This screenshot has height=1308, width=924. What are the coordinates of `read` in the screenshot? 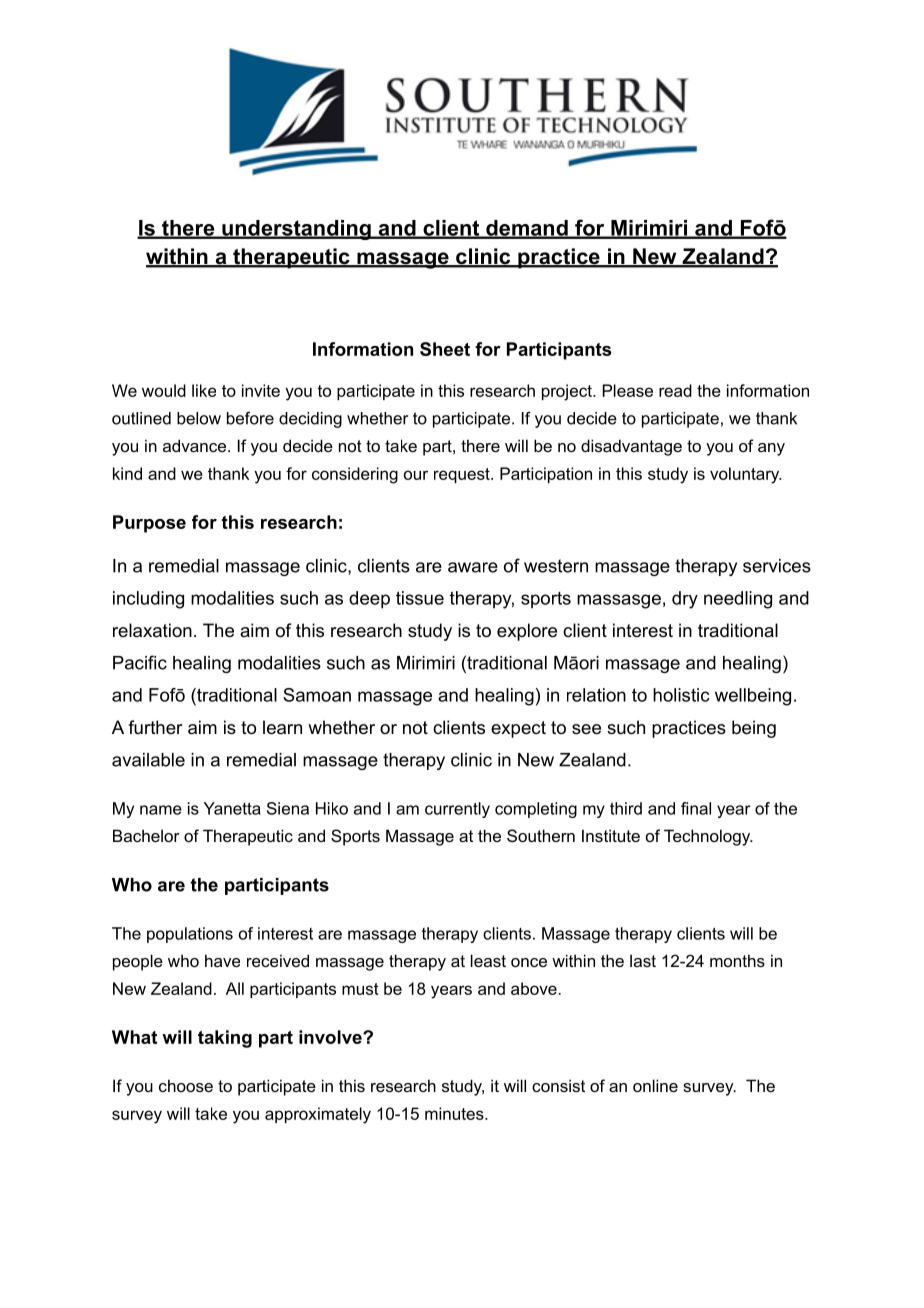 It's located at (675, 390).
